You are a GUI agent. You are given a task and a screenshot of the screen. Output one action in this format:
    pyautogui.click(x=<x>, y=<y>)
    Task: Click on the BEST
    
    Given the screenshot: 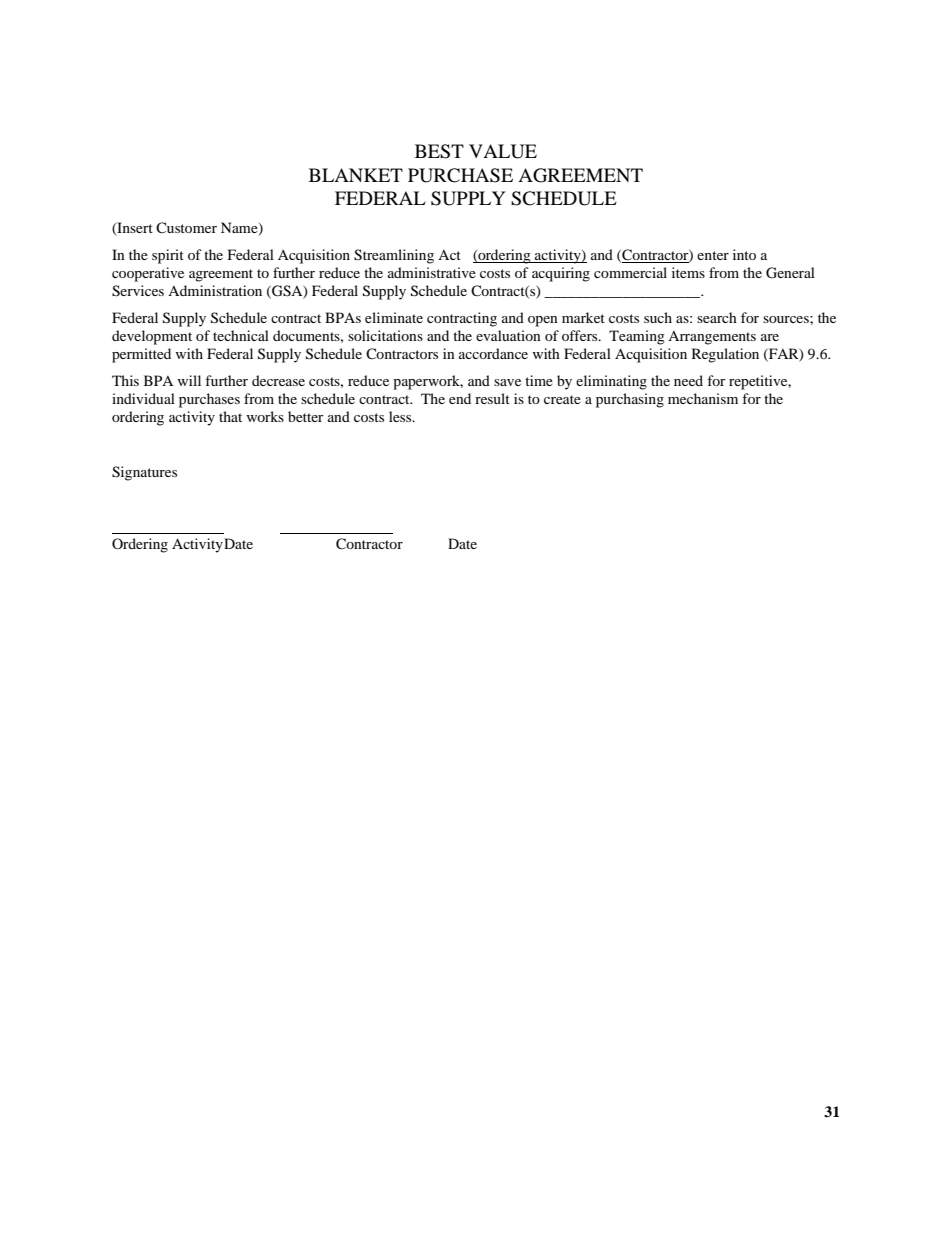 What is the action you would take?
    pyautogui.click(x=439, y=151)
